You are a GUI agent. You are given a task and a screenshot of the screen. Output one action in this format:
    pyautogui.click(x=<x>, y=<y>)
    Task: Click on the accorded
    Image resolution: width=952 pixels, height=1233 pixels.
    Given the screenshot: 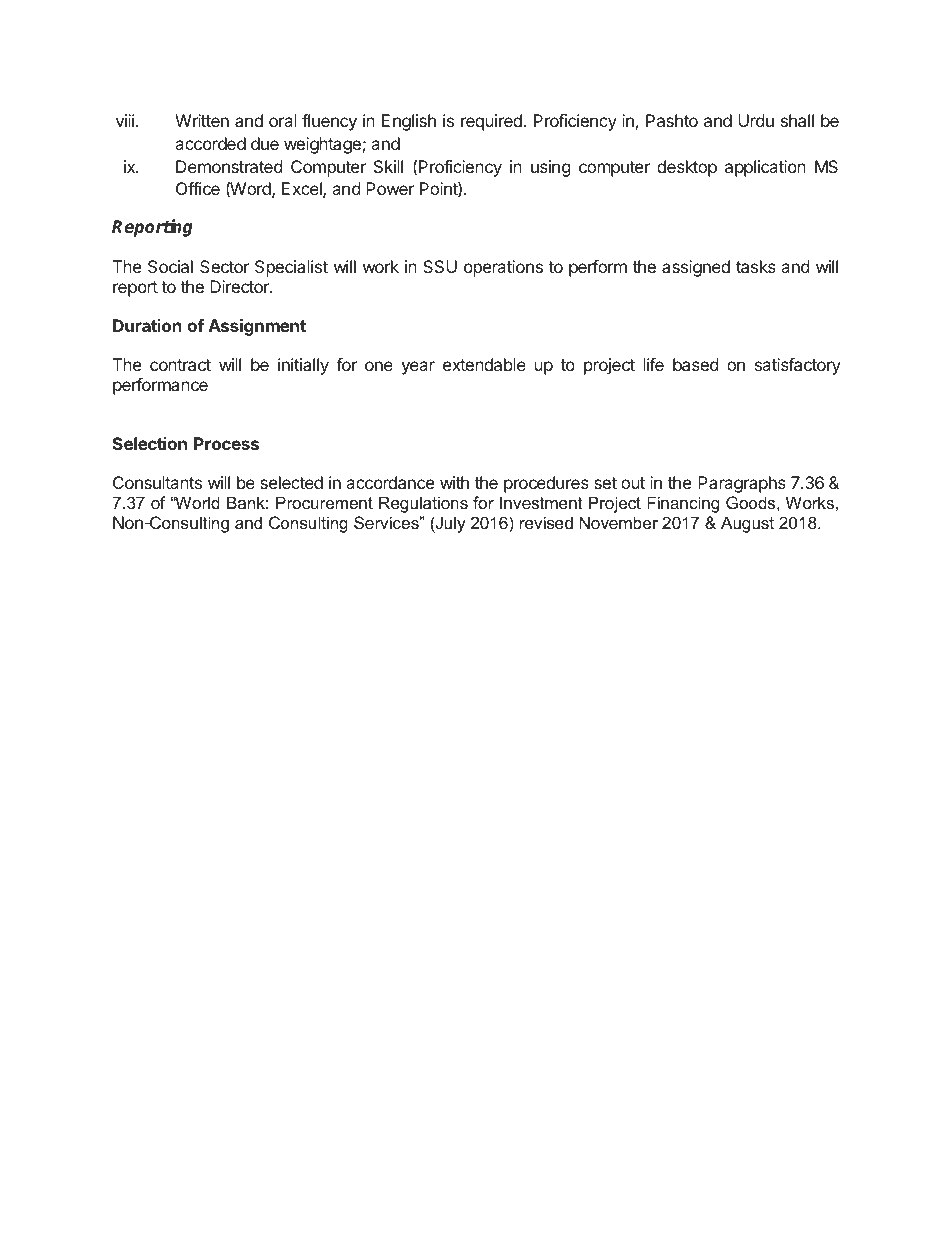 What is the action you would take?
    pyautogui.click(x=210, y=143)
